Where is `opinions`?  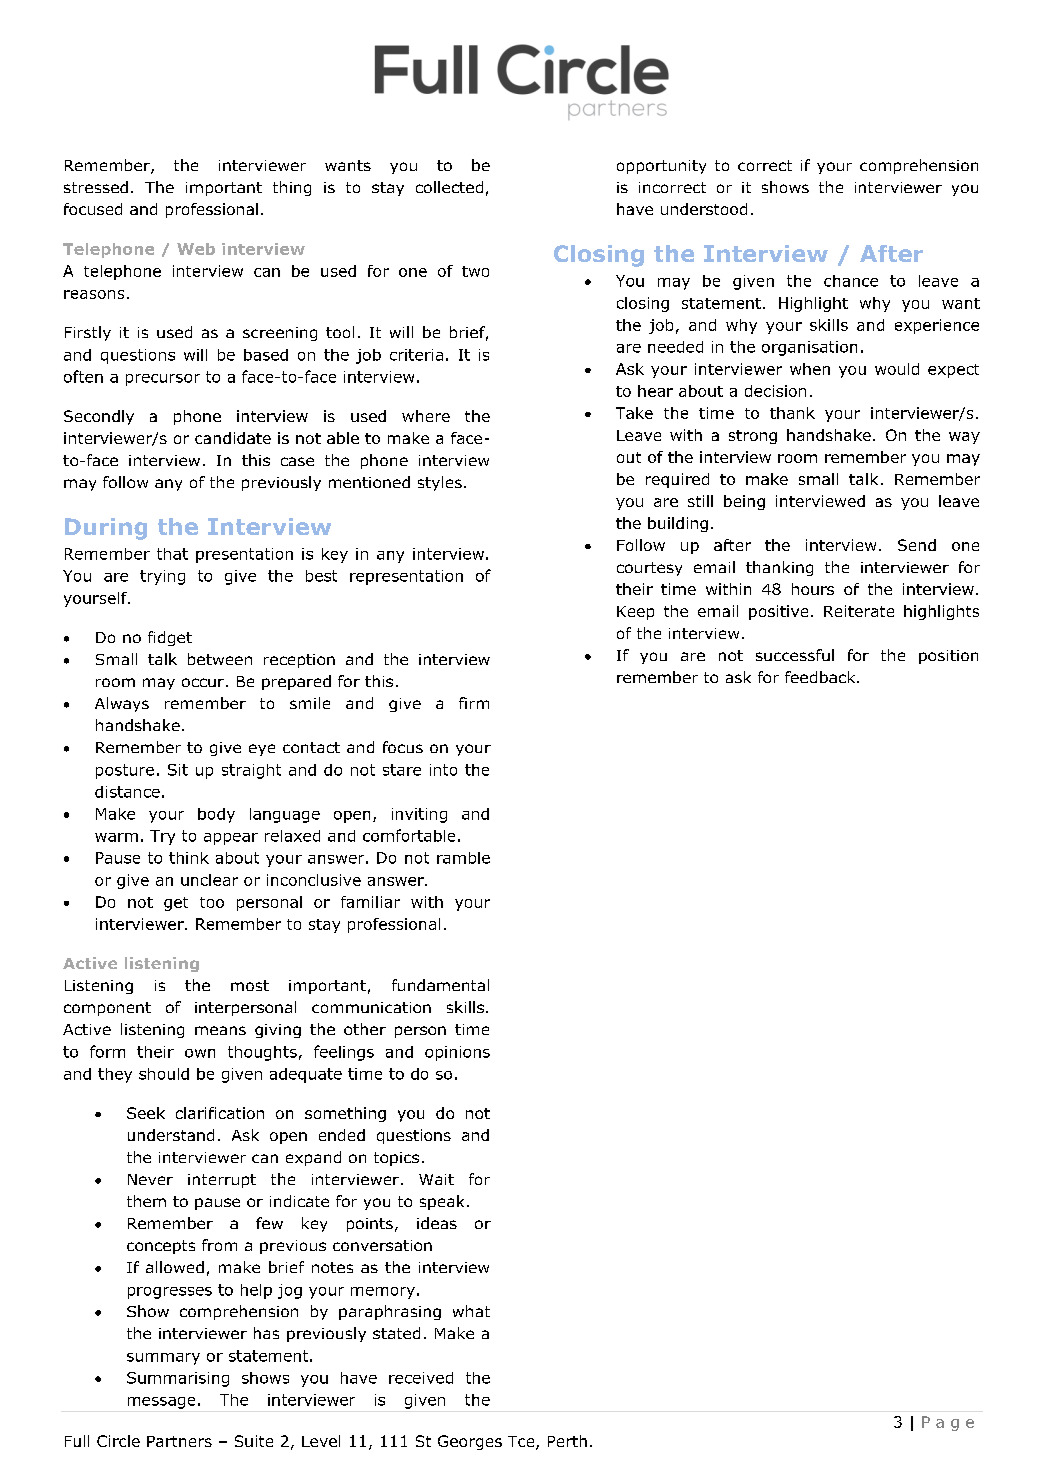
opinions is located at coordinates (457, 1053).
